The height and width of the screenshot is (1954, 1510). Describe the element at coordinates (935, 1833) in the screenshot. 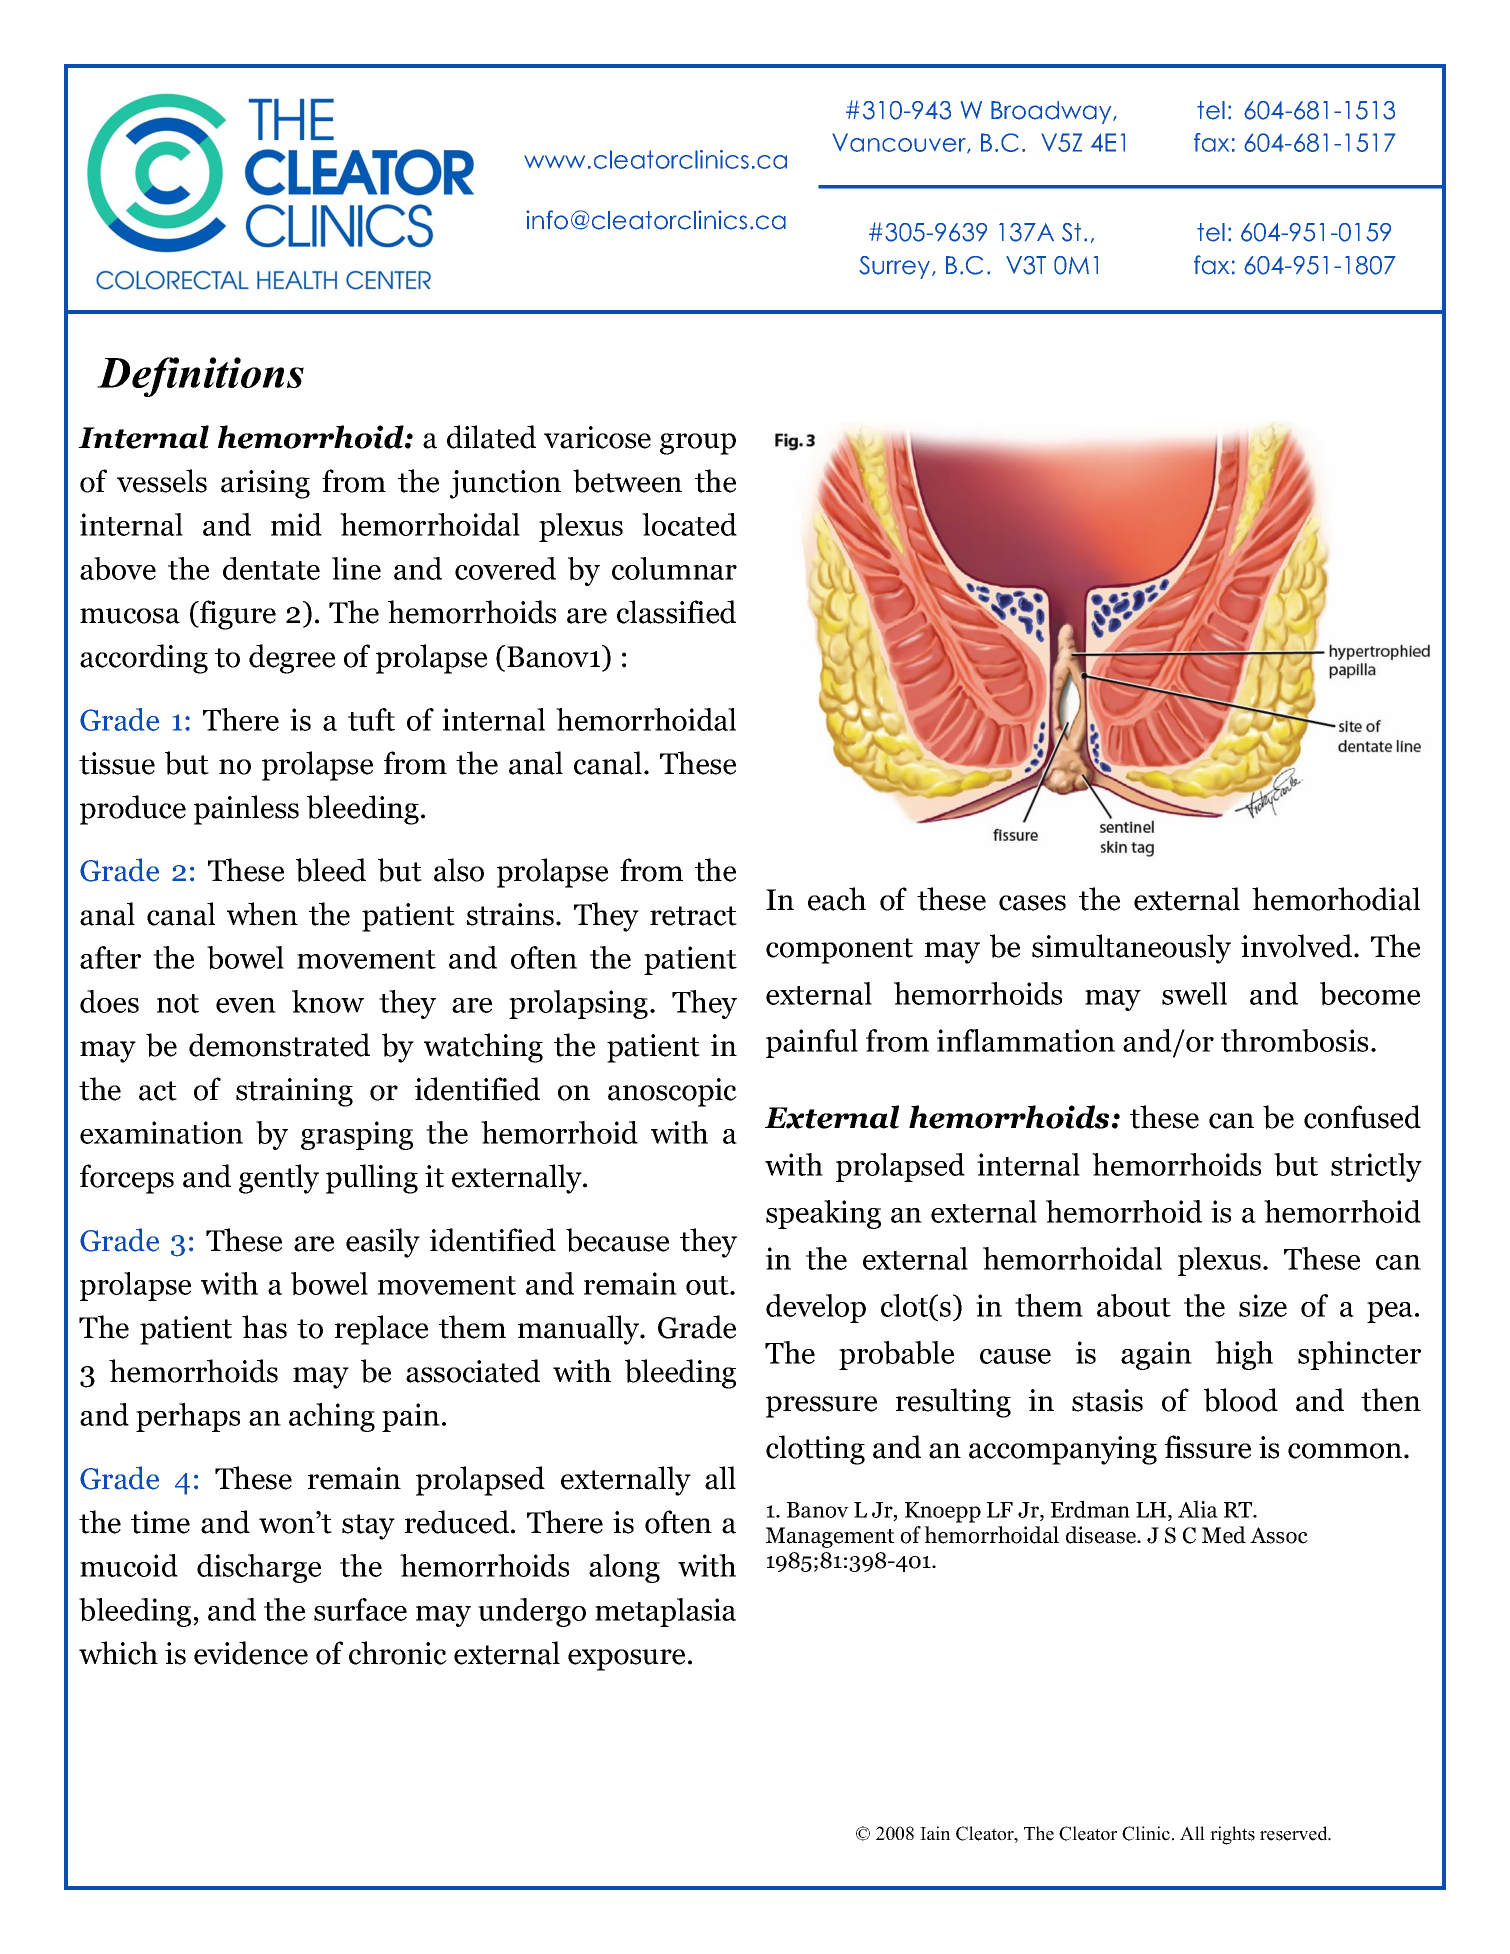

I see `Iain` at that location.
